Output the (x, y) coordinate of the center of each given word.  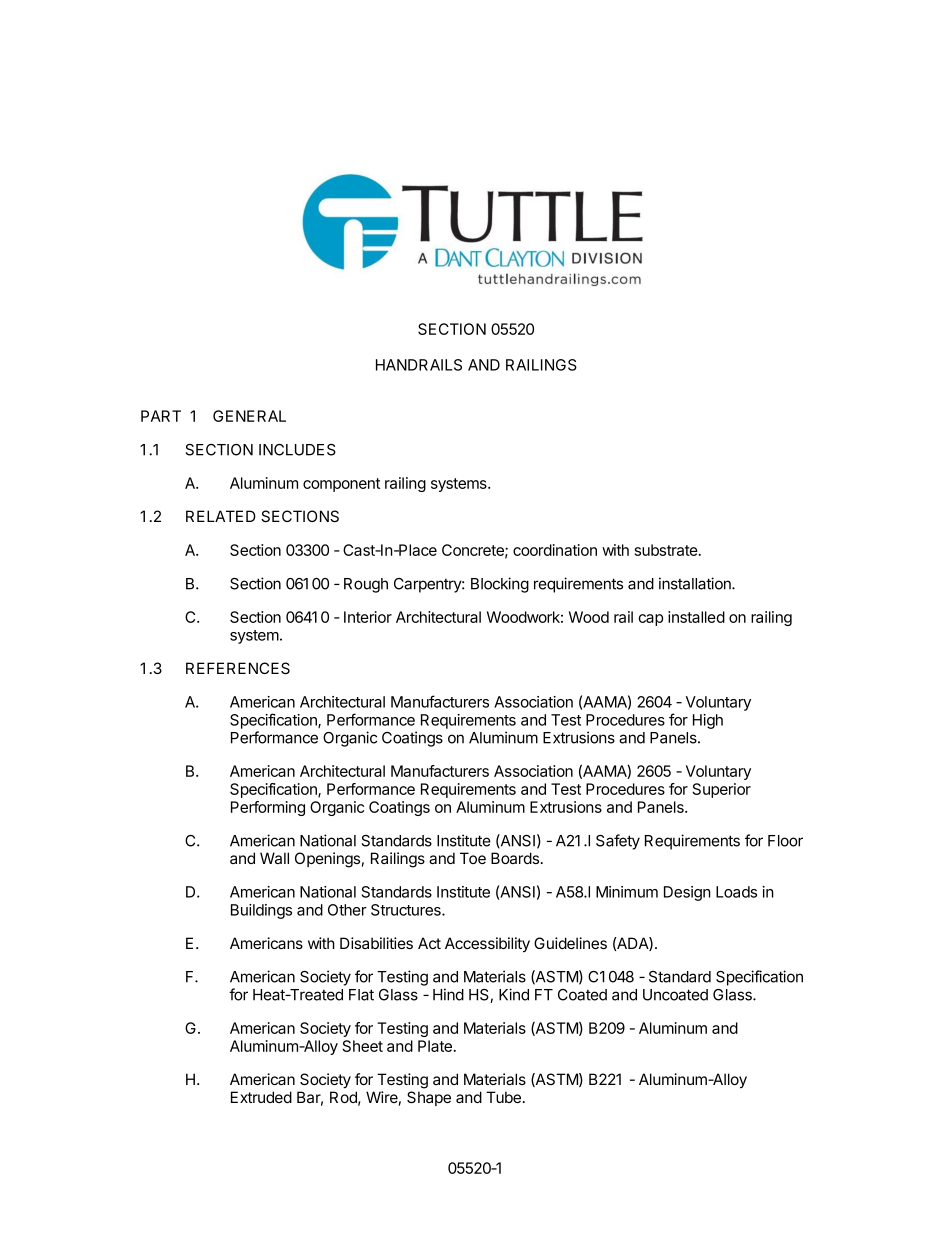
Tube (503, 1097)
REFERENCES (238, 668)
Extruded (261, 1097)
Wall (274, 858)
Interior (368, 617)
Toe (473, 858)
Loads (736, 892)
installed (696, 617)
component (341, 485)
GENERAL (249, 416)
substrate (667, 550)
